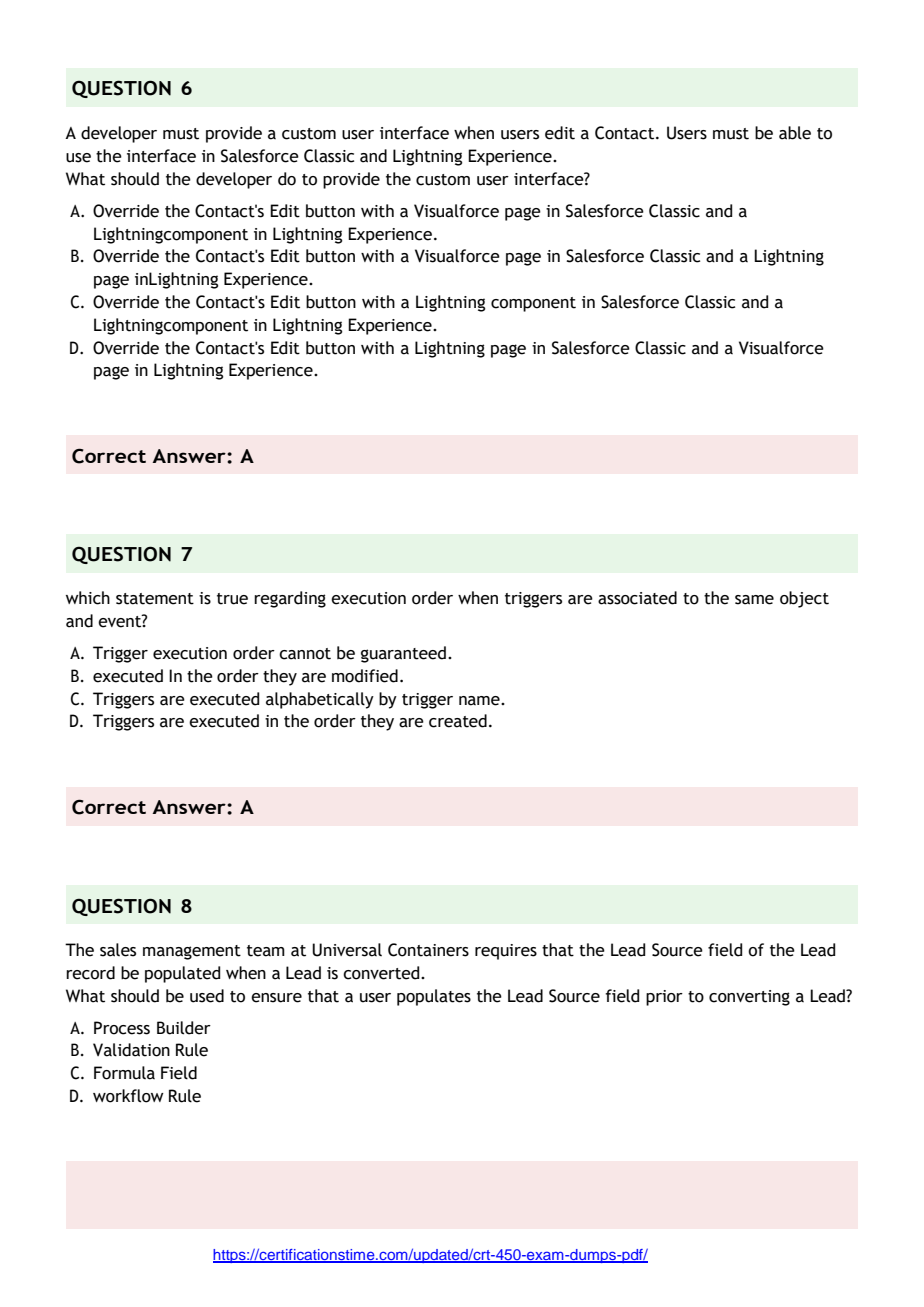 This screenshot has width=924, height=1307. I want to click on same, so click(754, 600).
